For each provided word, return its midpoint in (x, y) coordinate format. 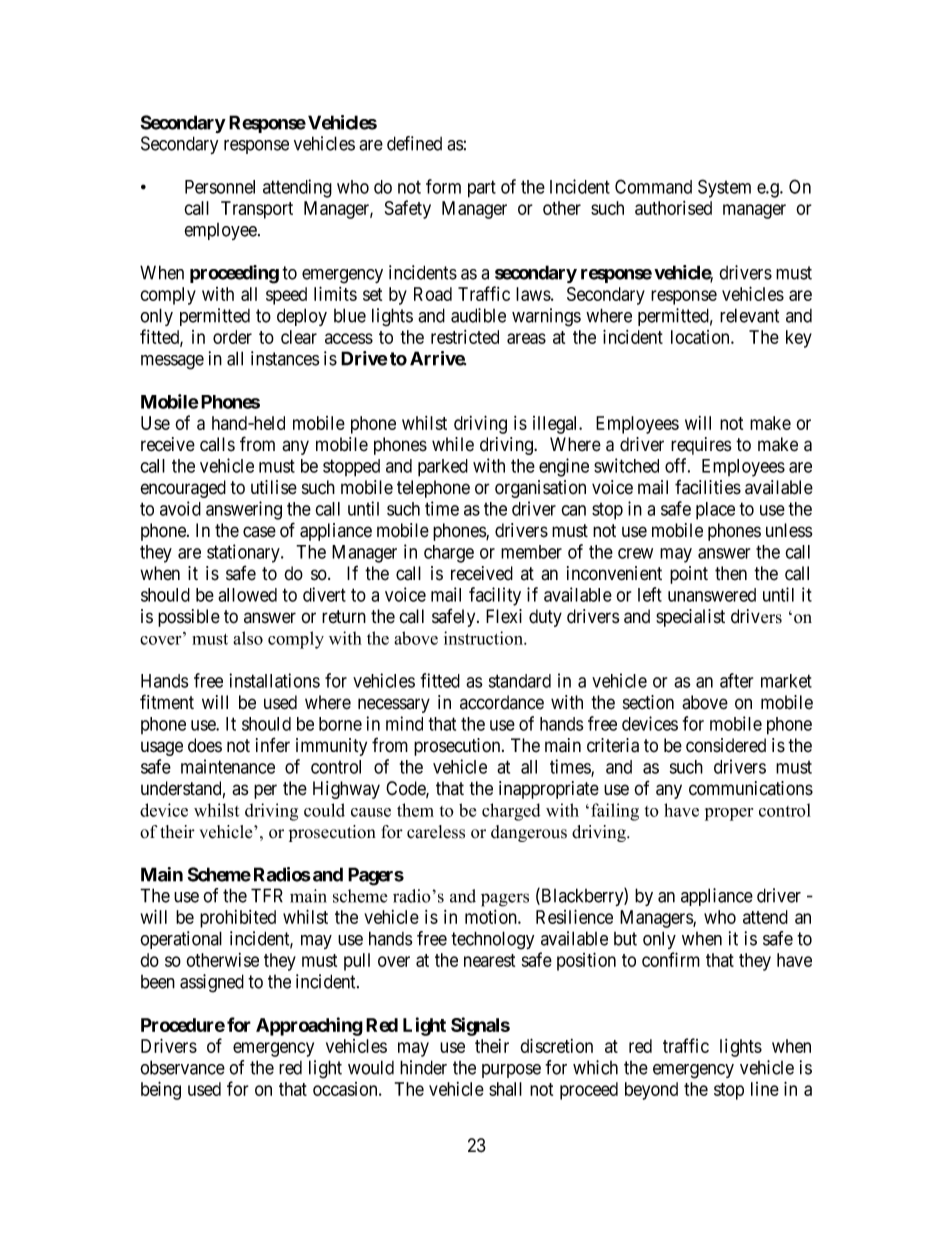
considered (726, 745)
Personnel (220, 187)
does (205, 745)
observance (182, 1067)
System (724, 188)
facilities (708, 487)
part (482, 189)
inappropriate (549, 790)
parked (443, 468)
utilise (274, 487)
